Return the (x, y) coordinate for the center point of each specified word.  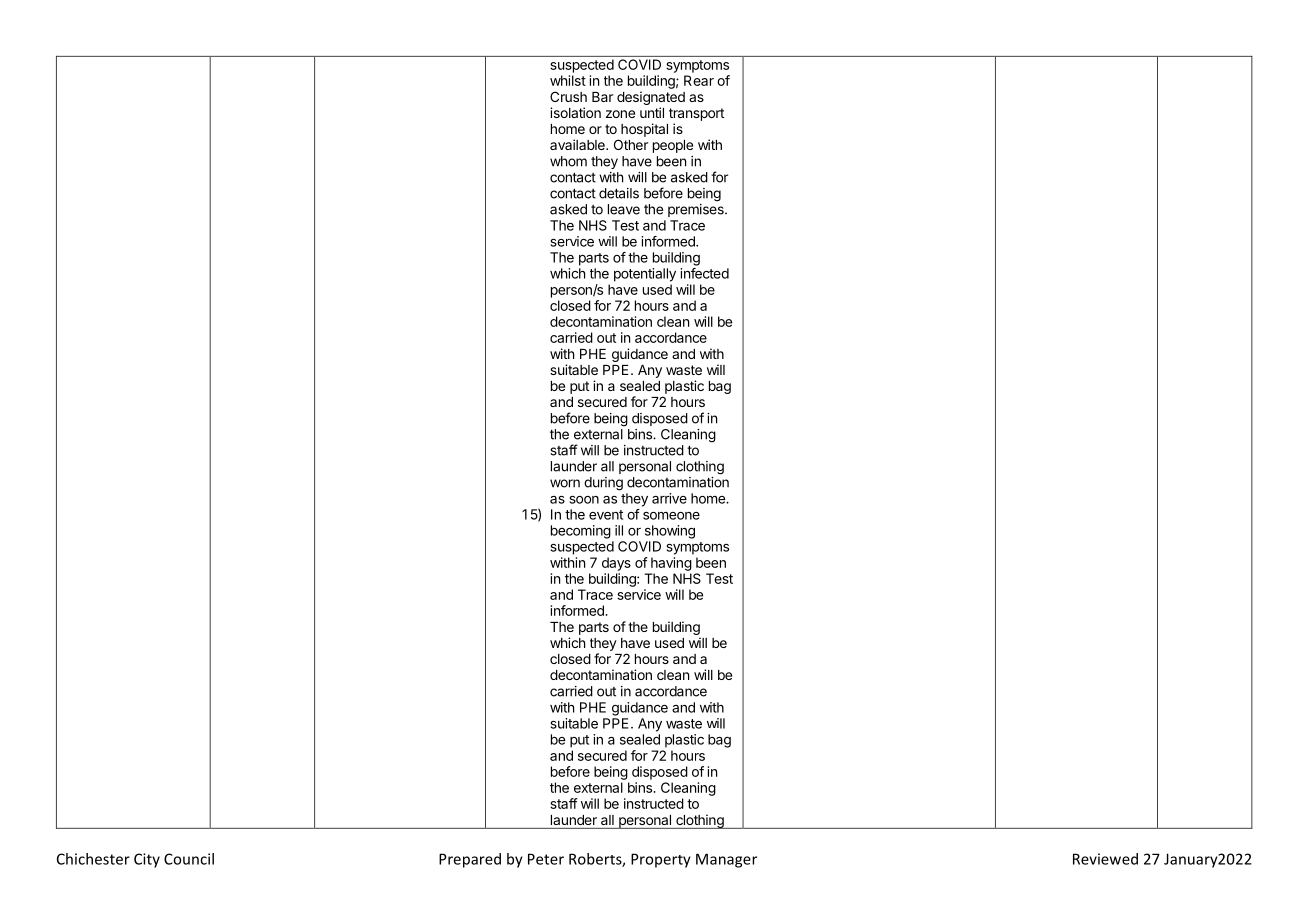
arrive (669, 498)
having (671, 564)
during (603, 484)
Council (189, 859)
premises (697, 210)
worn (565, 483)
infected (704, 273)
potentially (645, 275)
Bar (602, 97)
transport (696, 114)
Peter (546, 859)
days (616, 564)
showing (670, 532)
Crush (568, 96)
